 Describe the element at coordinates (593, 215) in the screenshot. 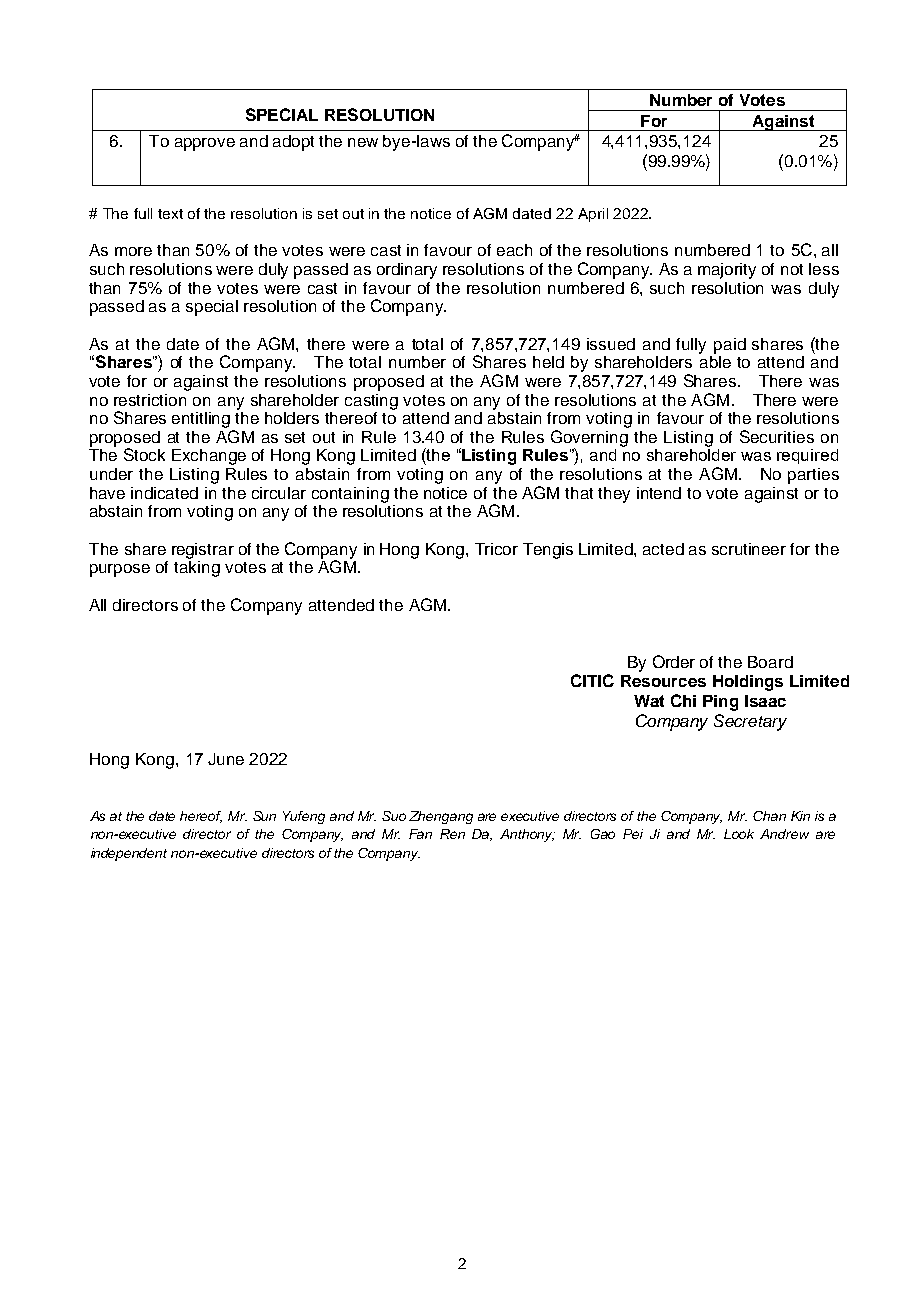

I see `April` at that location.
